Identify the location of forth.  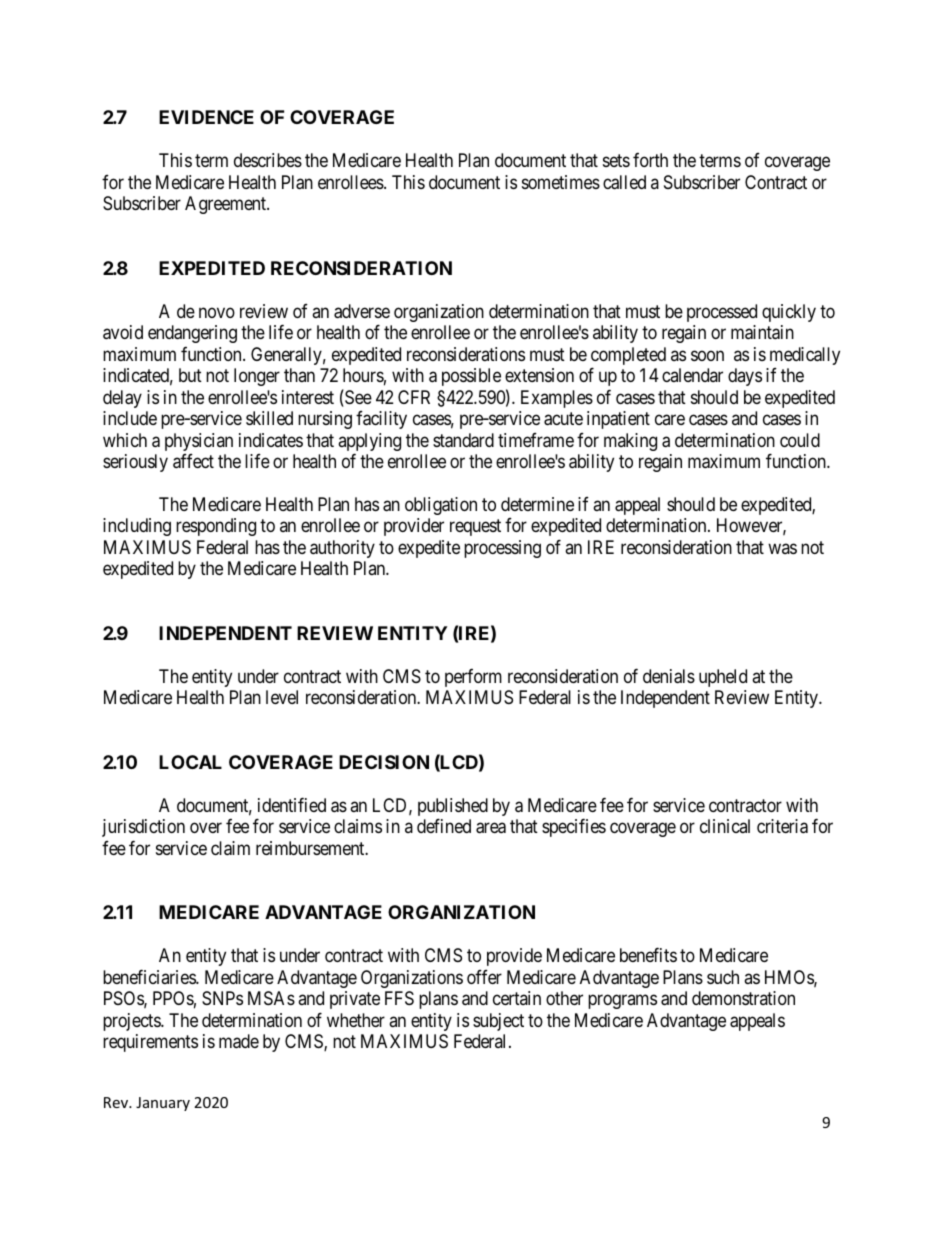
(650, 160).
